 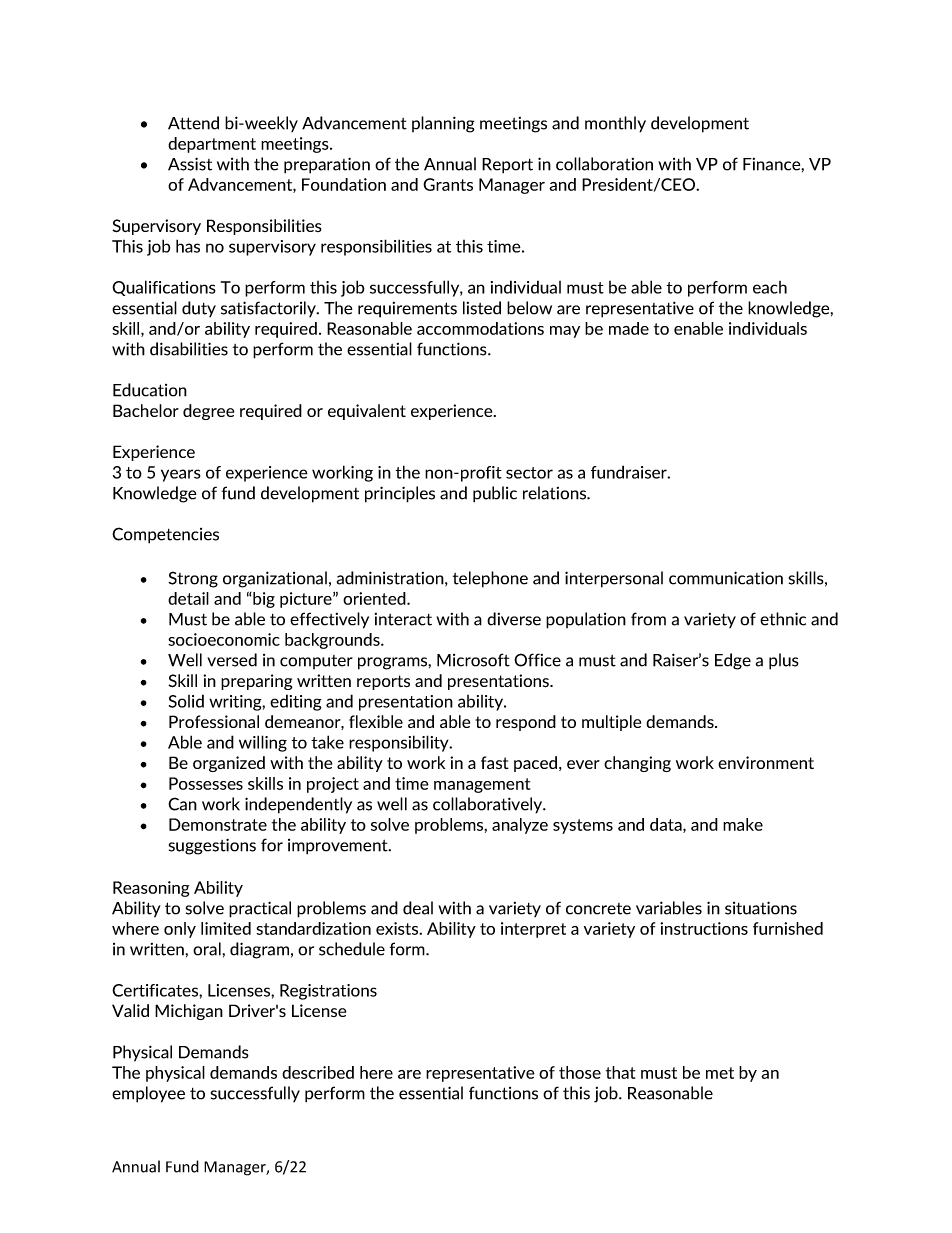 What do you see at coordinates (212, 846) in the screenshot?
I see `suggestions` at bounding box center [212, 846].
